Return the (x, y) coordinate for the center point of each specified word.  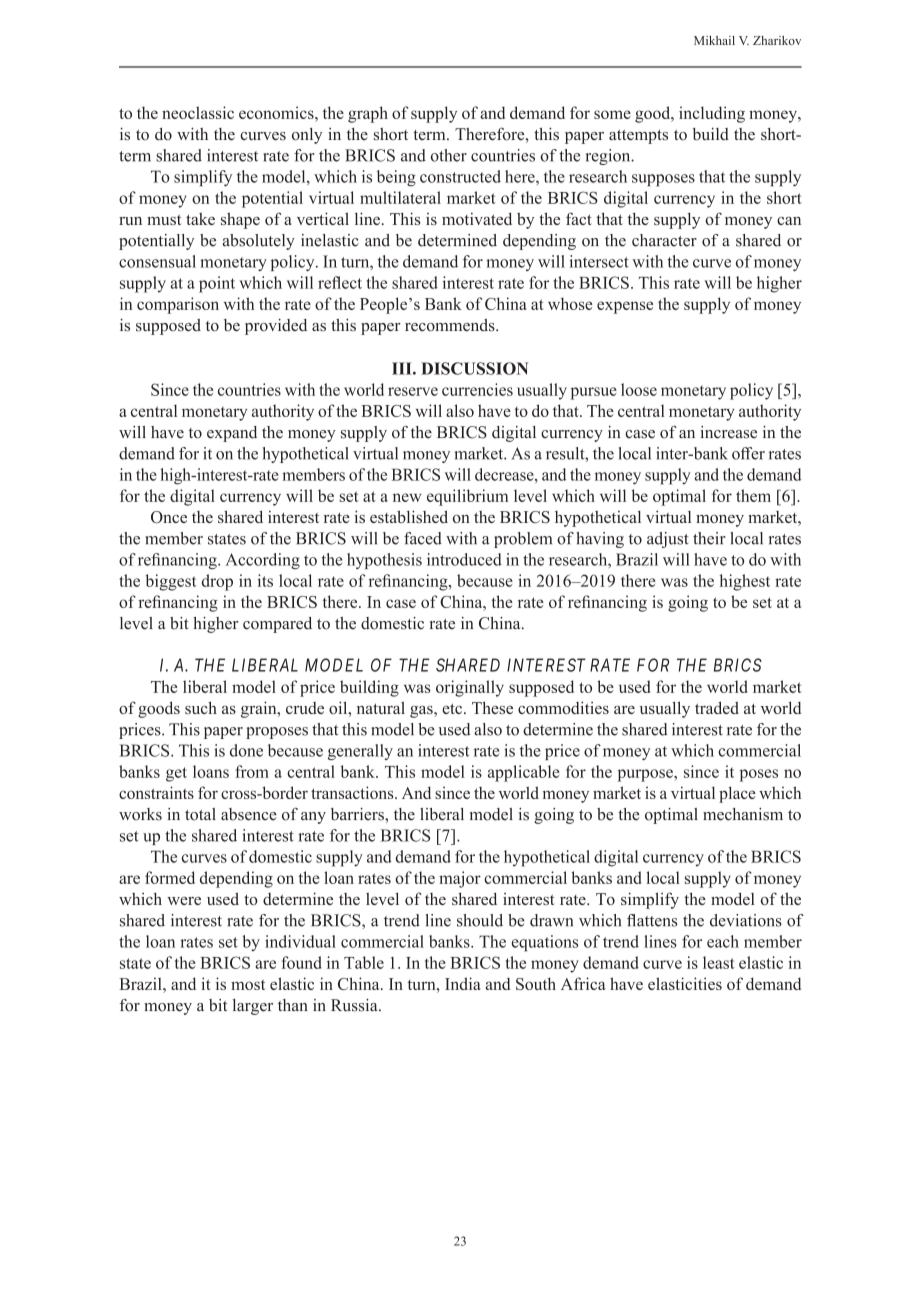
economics (277, 112)
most (248, 985)
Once (169, 517)
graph (368, 114)
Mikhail (714, 40)
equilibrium (467, 497)
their (709, 538)
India (463, 983)
